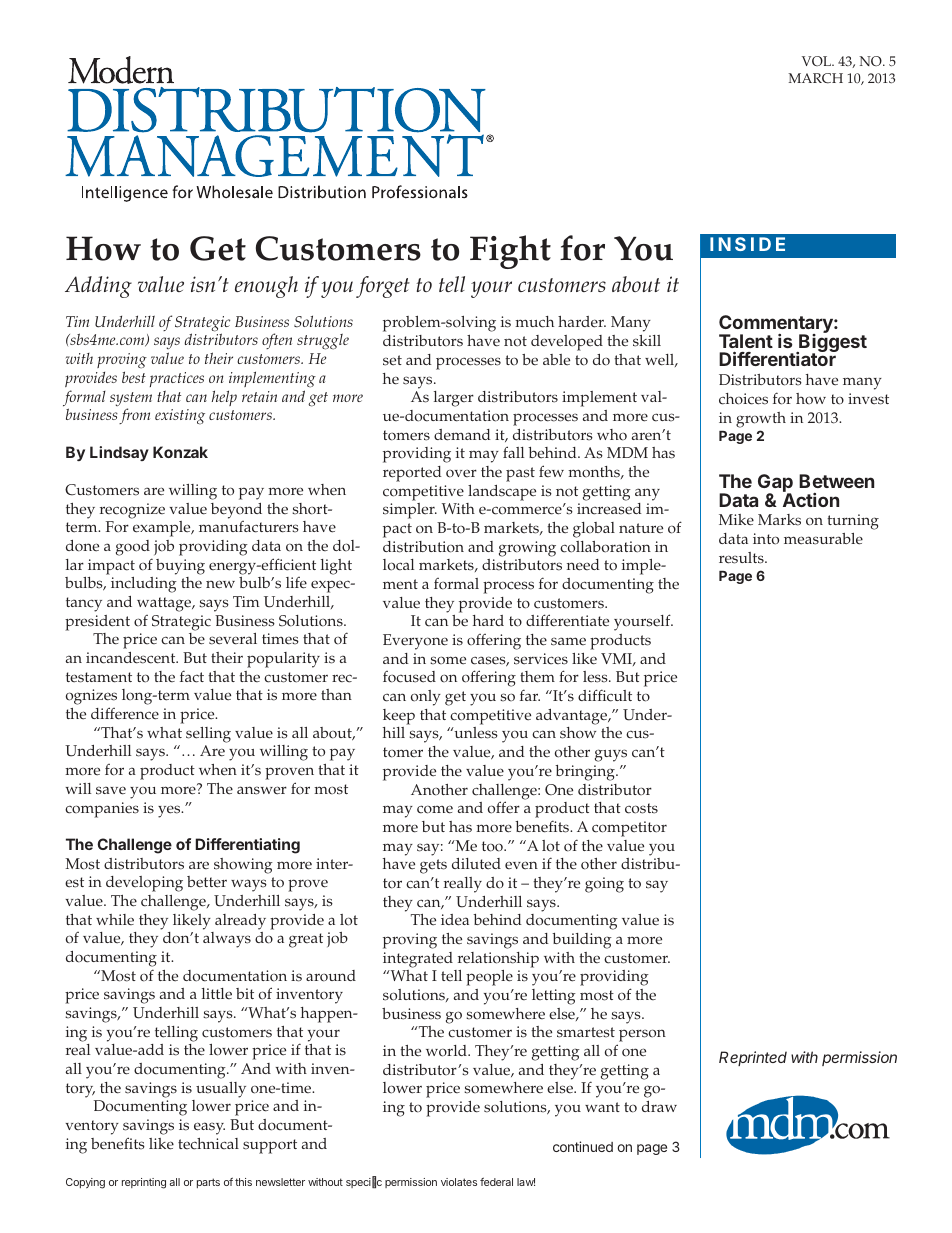  Describe the element at coordinates (233, 639) in the screenshot. I see `several` at that location.
